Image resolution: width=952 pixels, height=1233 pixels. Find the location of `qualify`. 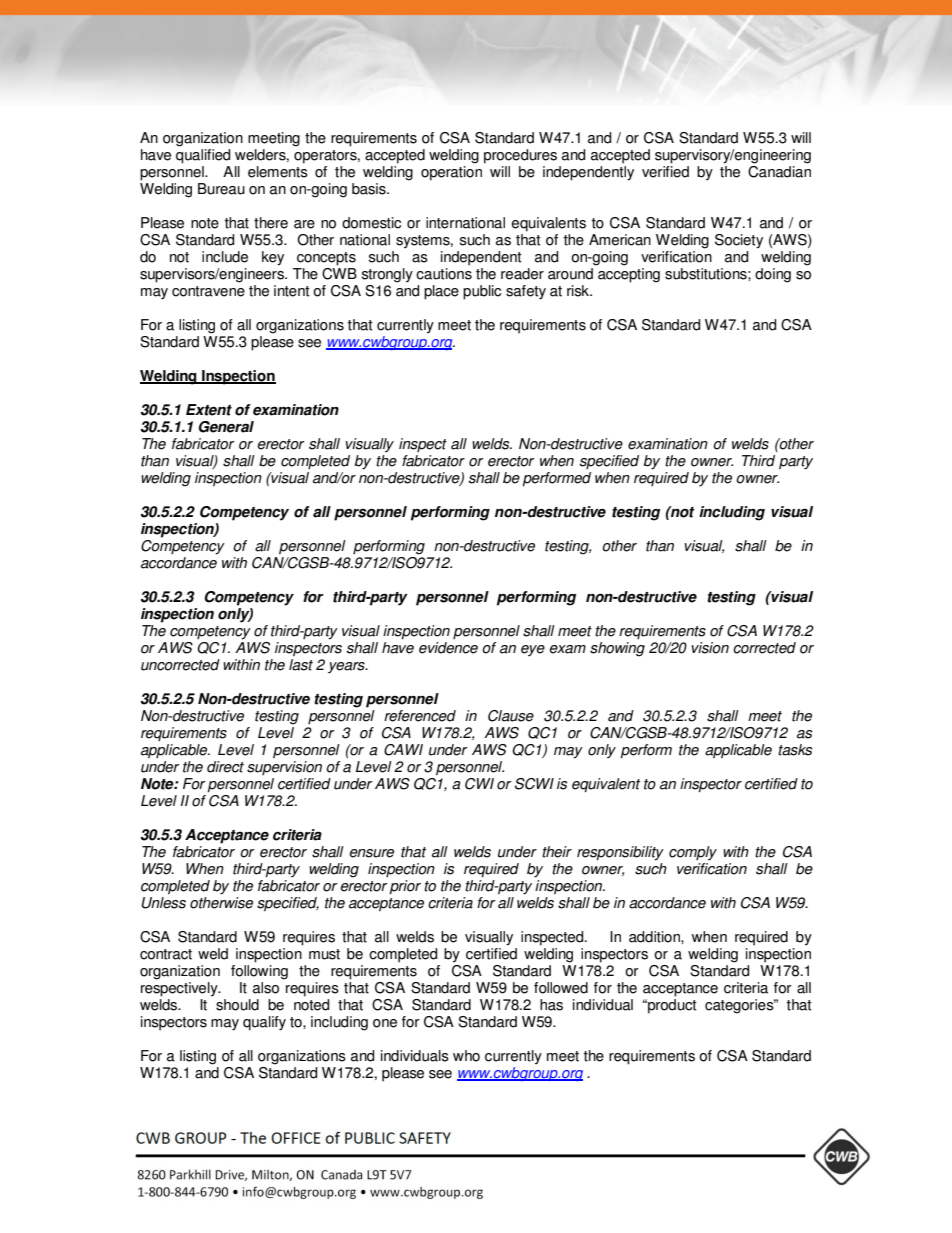

qualify is located at coordinates (264, 1023).
